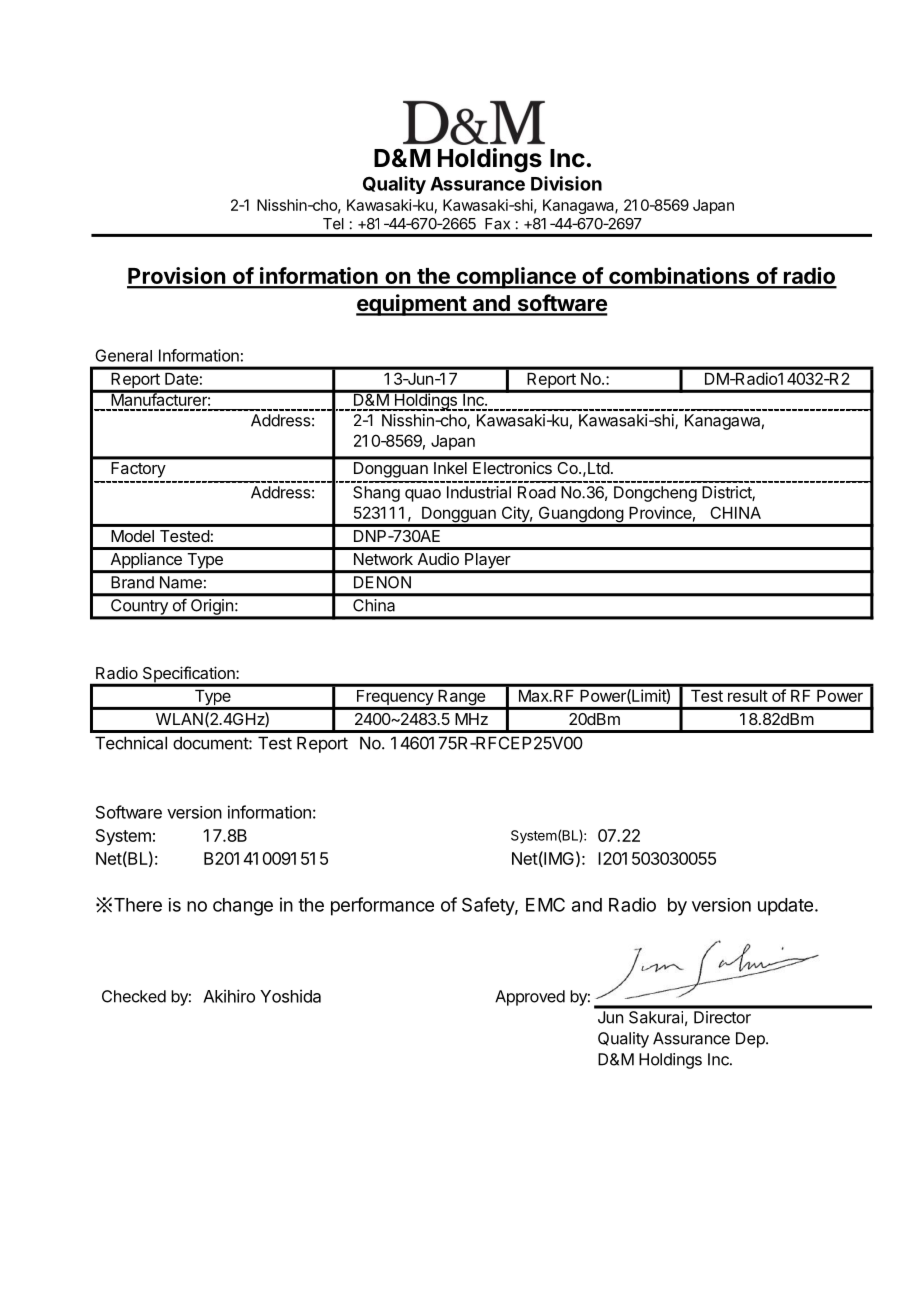 The height and width of the screenshot is (1308, 924). What do you see at coordinates (181, 582) in the screenshot?
I see `Name` at bounding box center [181, 582].
